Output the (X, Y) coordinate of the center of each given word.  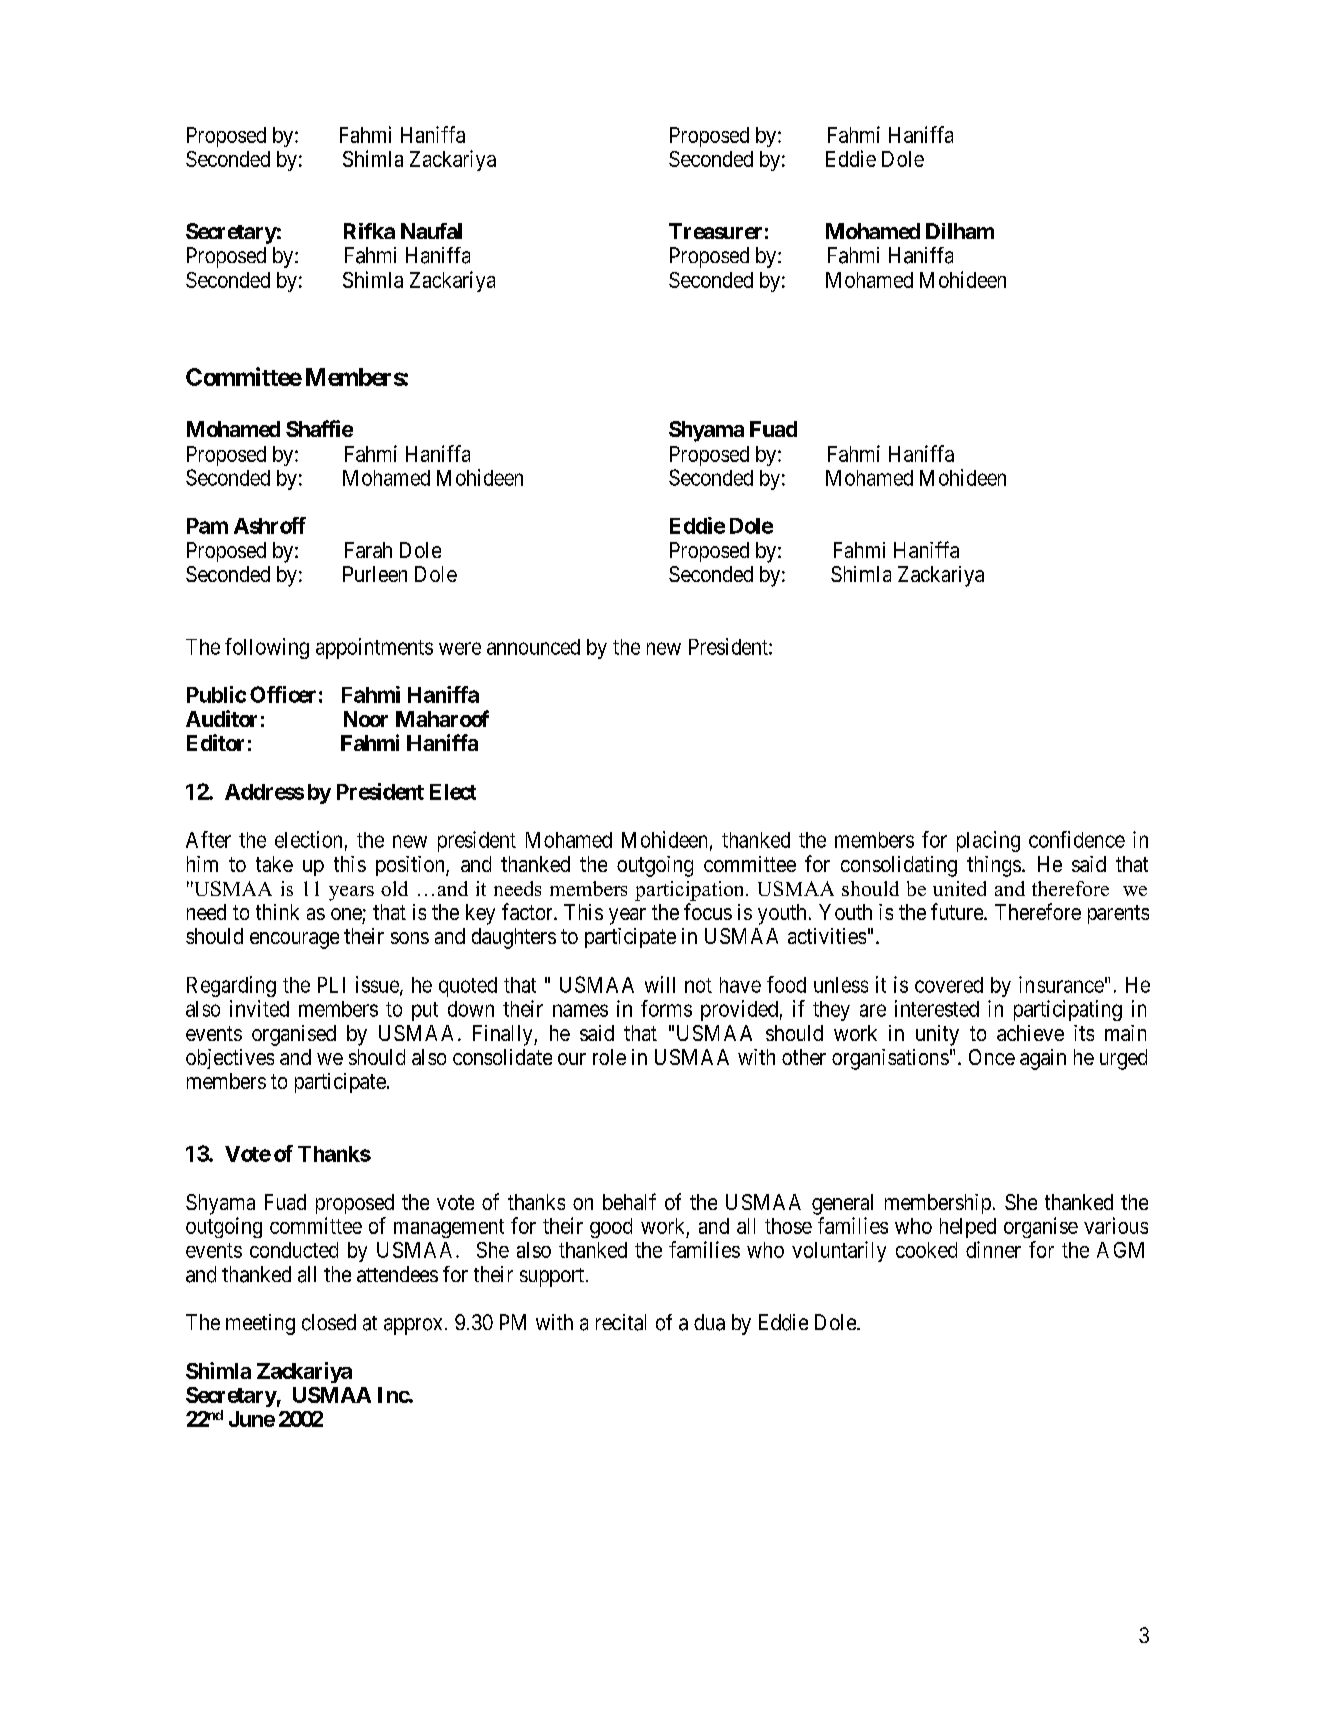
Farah (368, 550)
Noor (366, 719)
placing (988, 841)
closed (329, 1322)
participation (691, 891)
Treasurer (715, 231)
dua (709, 1322)
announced (533, 647)
